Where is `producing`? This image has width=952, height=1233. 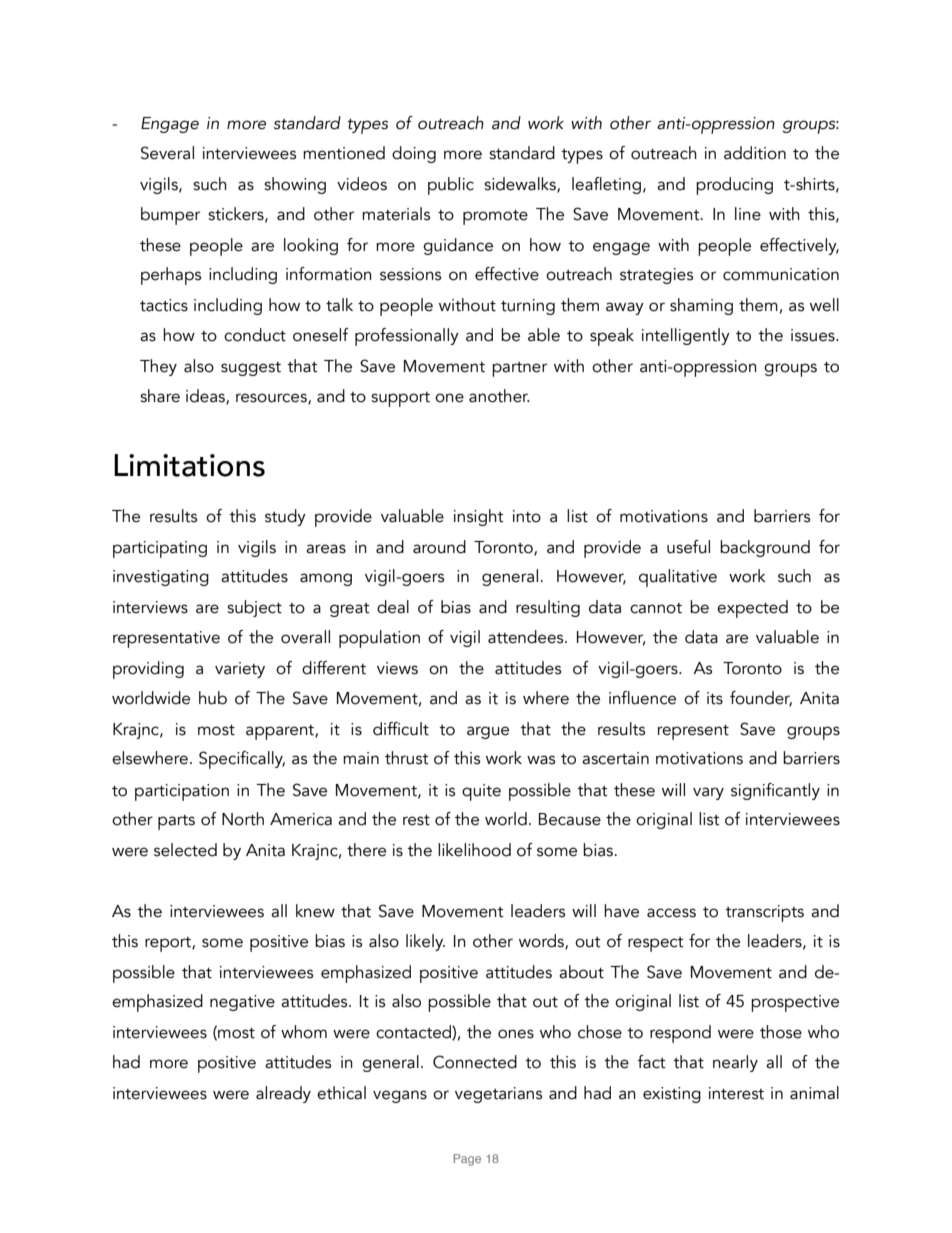 producing is located at coordinates (734, 186).
